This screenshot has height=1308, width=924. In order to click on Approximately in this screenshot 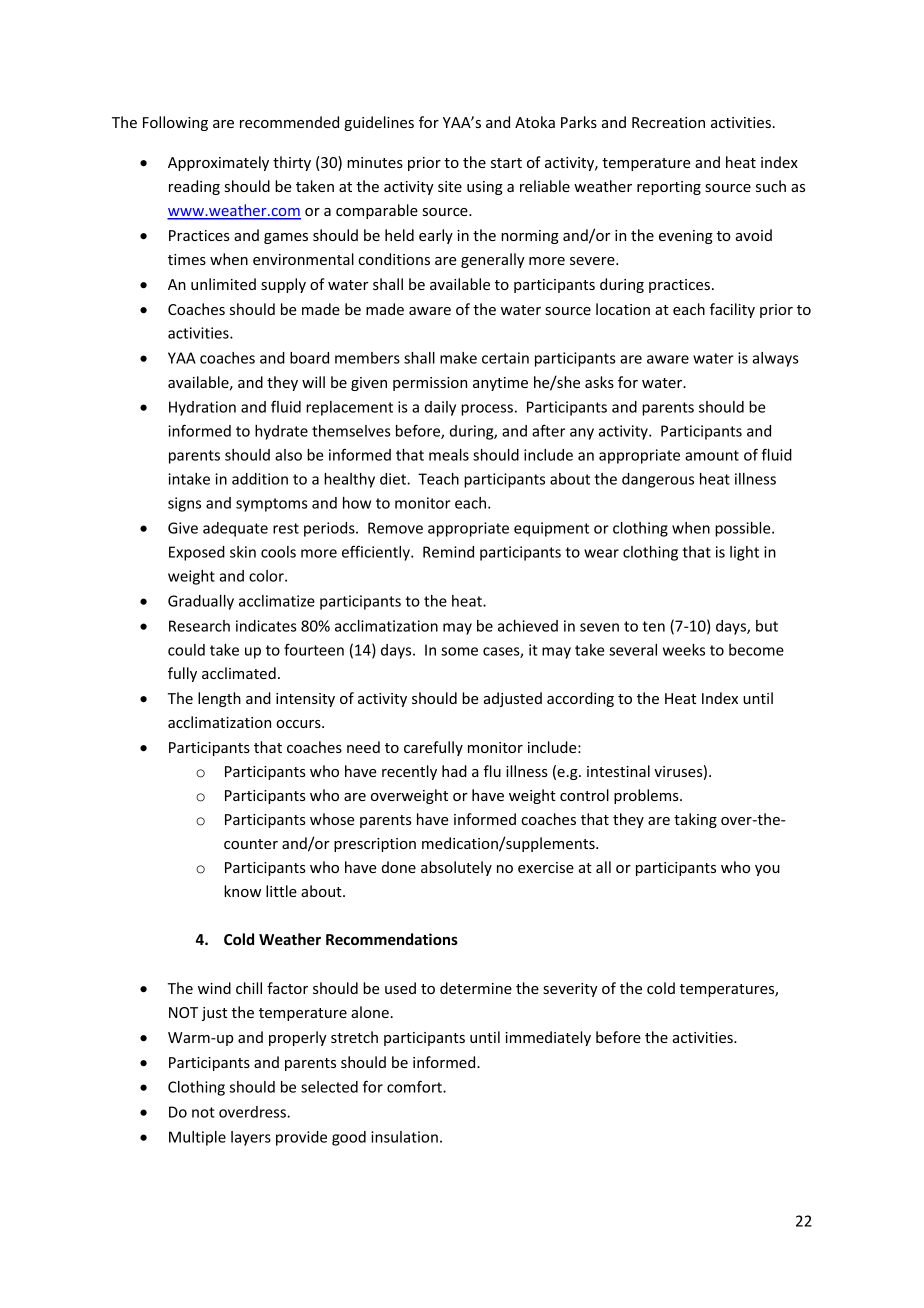, I will do `click(218, 163)`.
